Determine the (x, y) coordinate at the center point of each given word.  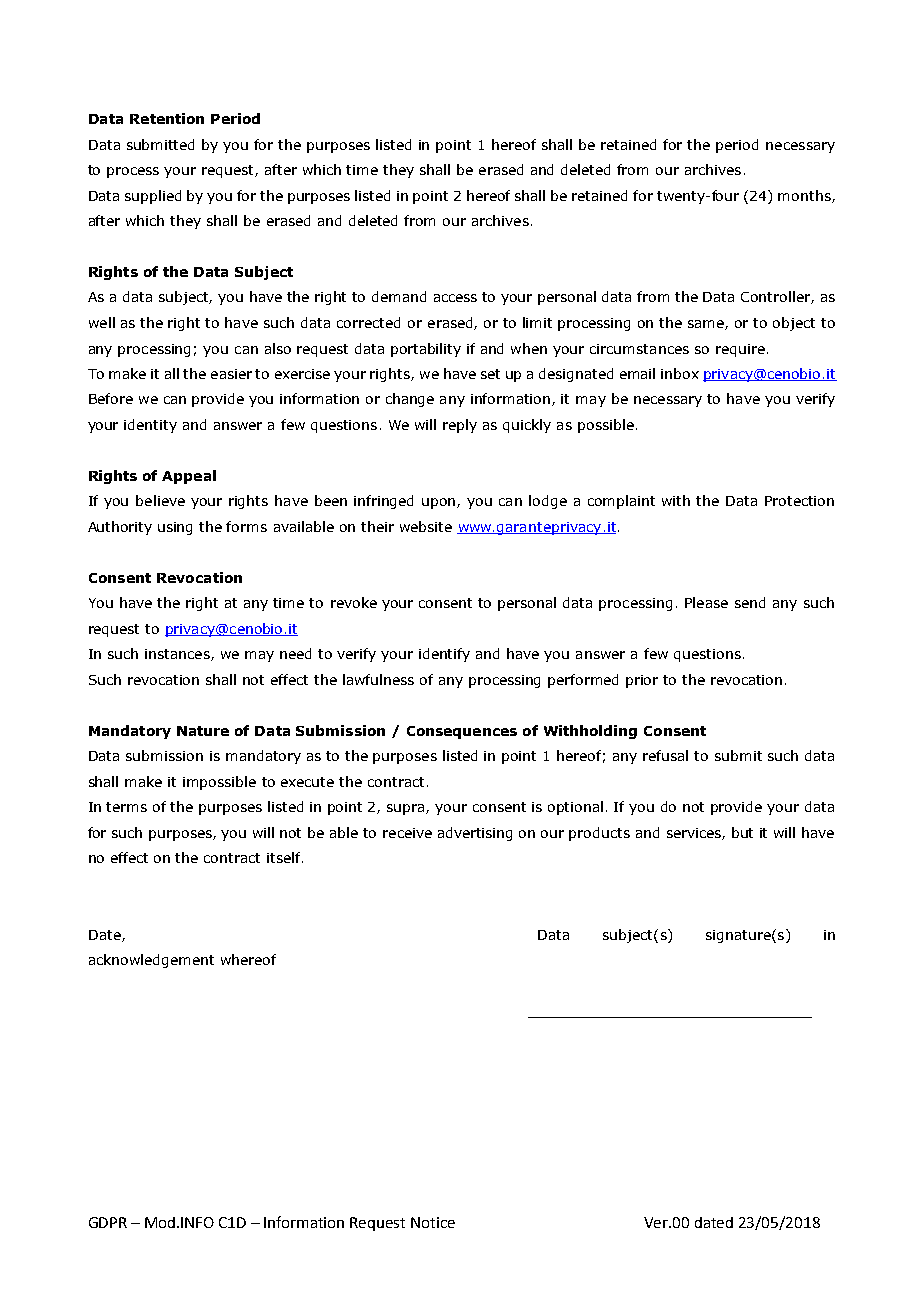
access (455, 298)
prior (642, 681)
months (805, 196)
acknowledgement (151, 961)
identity (150, 426)
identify (444, 655)
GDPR (108, 1222)
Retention (167, 118)
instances (178, 655)
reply (460, 426)
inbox (680, 373)
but (742, 832)
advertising (475, 834)
